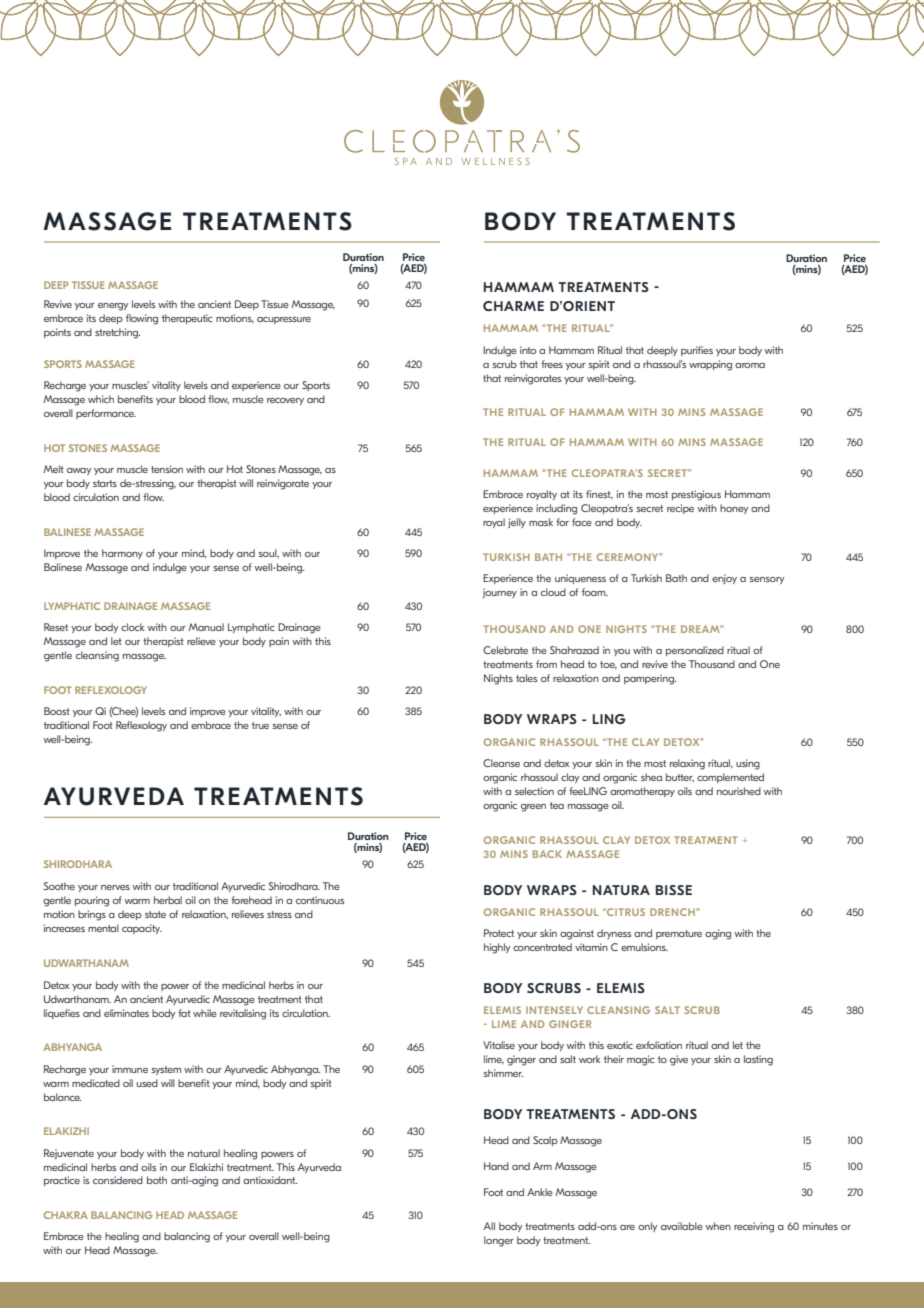 The image size is (924, 1308). Describe the element at coordinates (730, 778) in the image. I see `complemented` at that location.
